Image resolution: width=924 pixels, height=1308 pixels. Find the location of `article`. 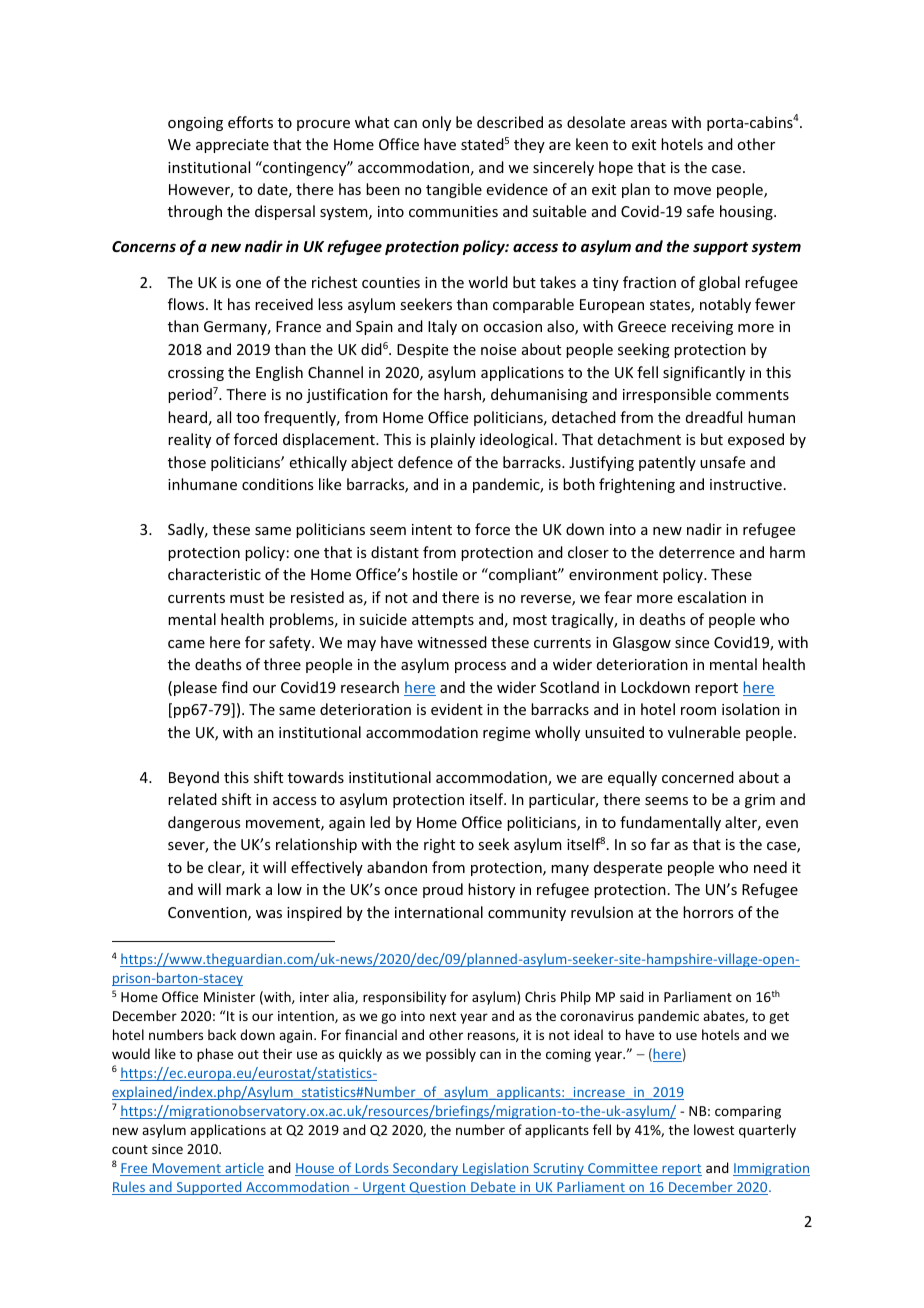

article is located at coordinates (243, 1169).
